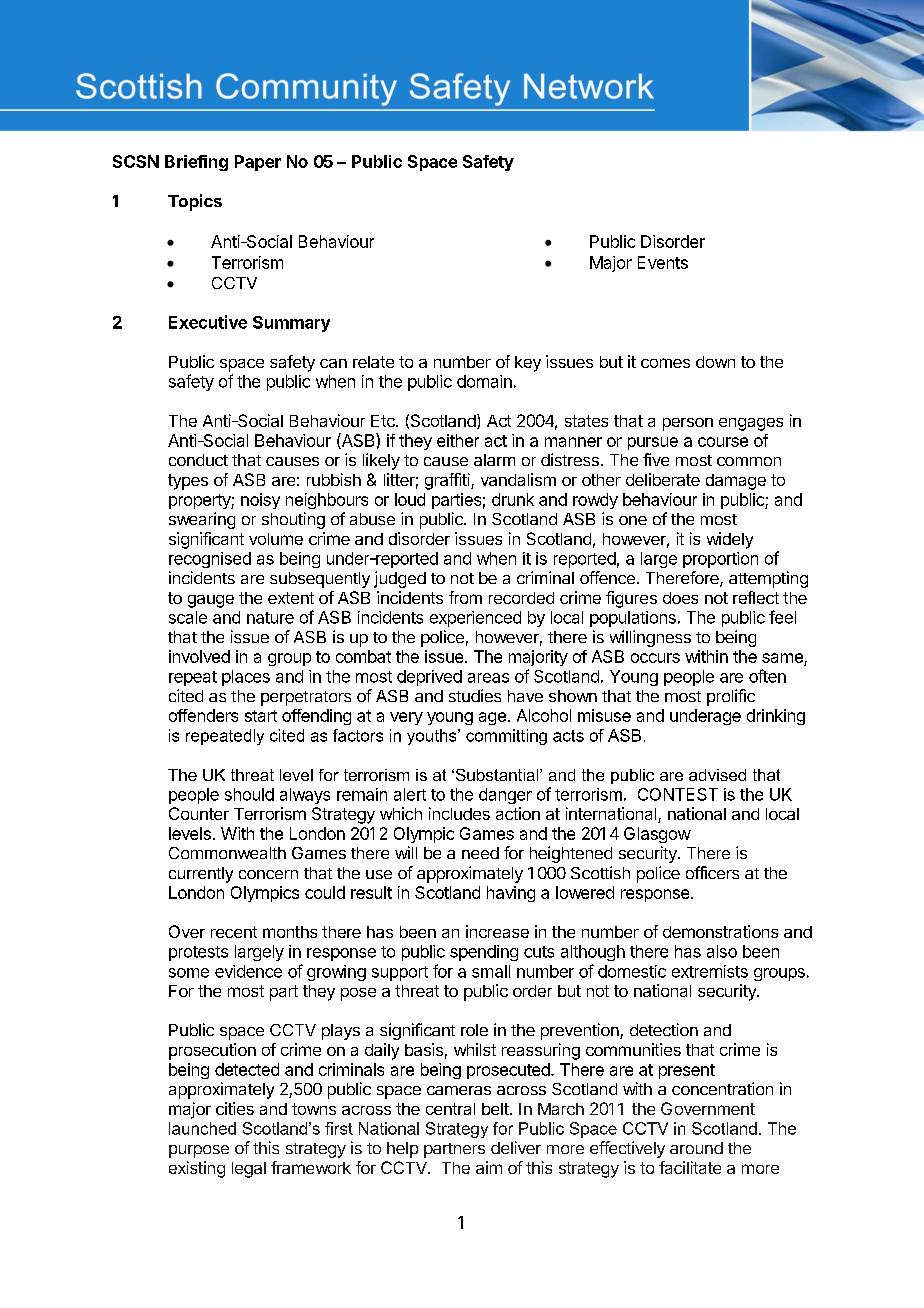 Image resolution: width=924 pixels, height=1308 pixels. What do you see at coordinates (731, 697) in the page?
I see `prolific` at bounding box center [731, 697].
